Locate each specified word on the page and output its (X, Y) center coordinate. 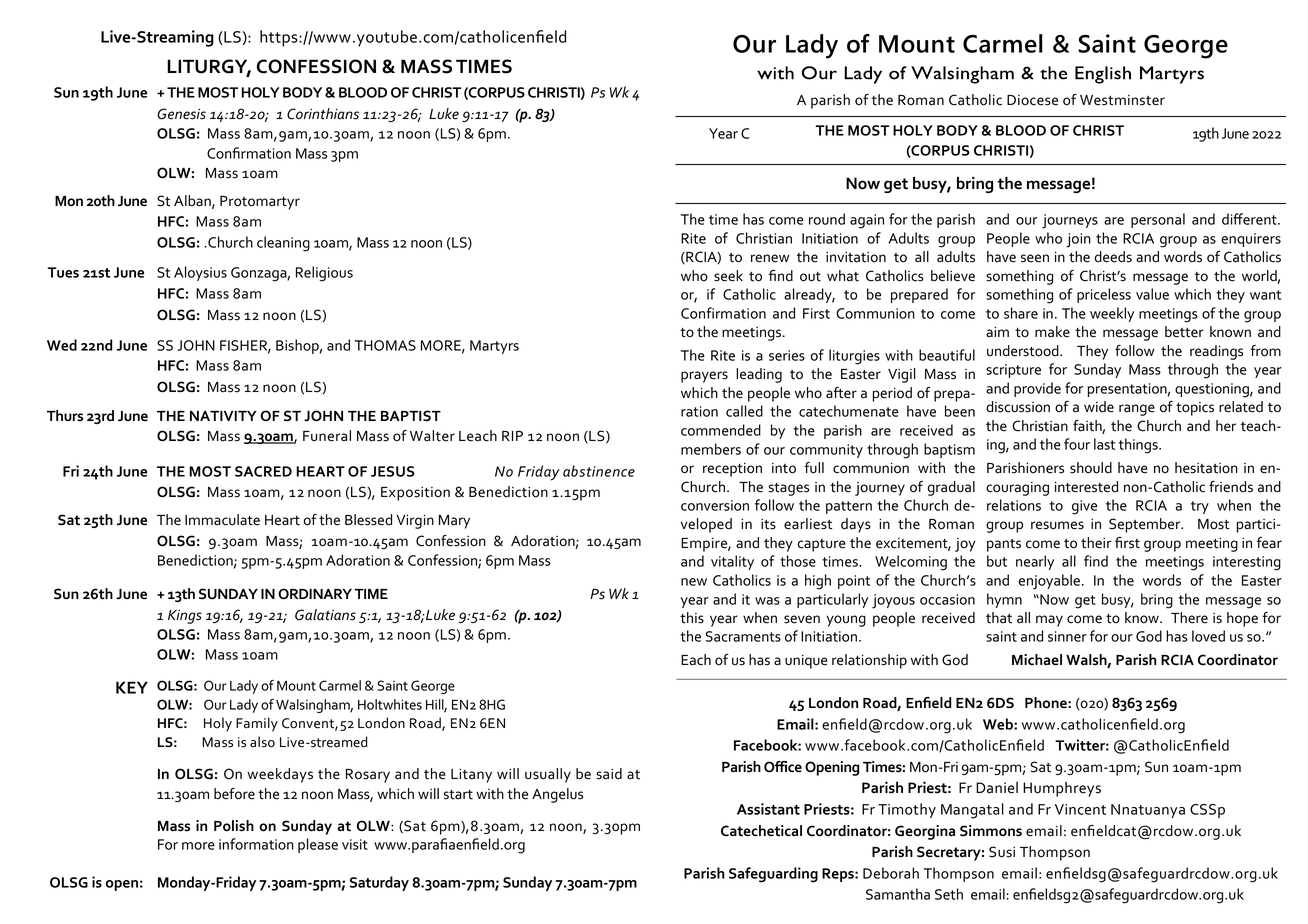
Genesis (181, 114)
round (827, 219)
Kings (185, 617)
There (1189, 618)
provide (1037, 389)
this (692, 618)
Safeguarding (773, 875)
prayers (704, 377)
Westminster (1122, 100)
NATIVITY (223, 416)
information (256, 844)
